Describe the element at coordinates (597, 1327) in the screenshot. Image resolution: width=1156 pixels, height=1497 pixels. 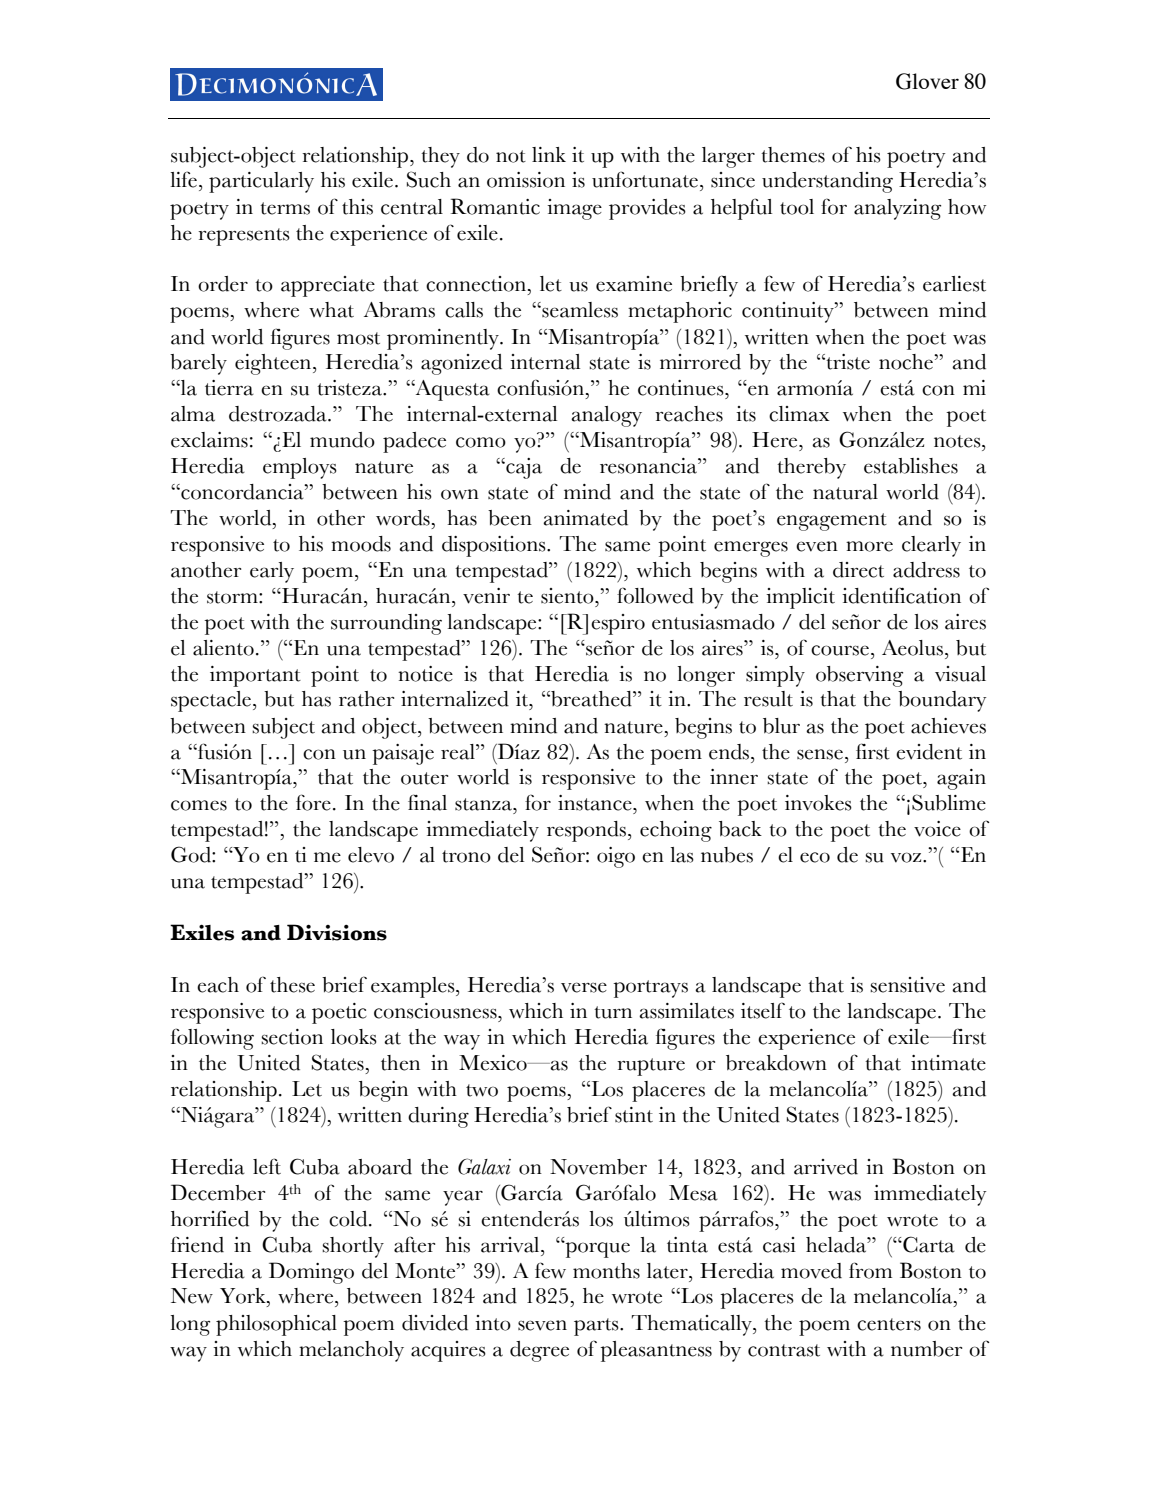
I see `parts` at that location.
